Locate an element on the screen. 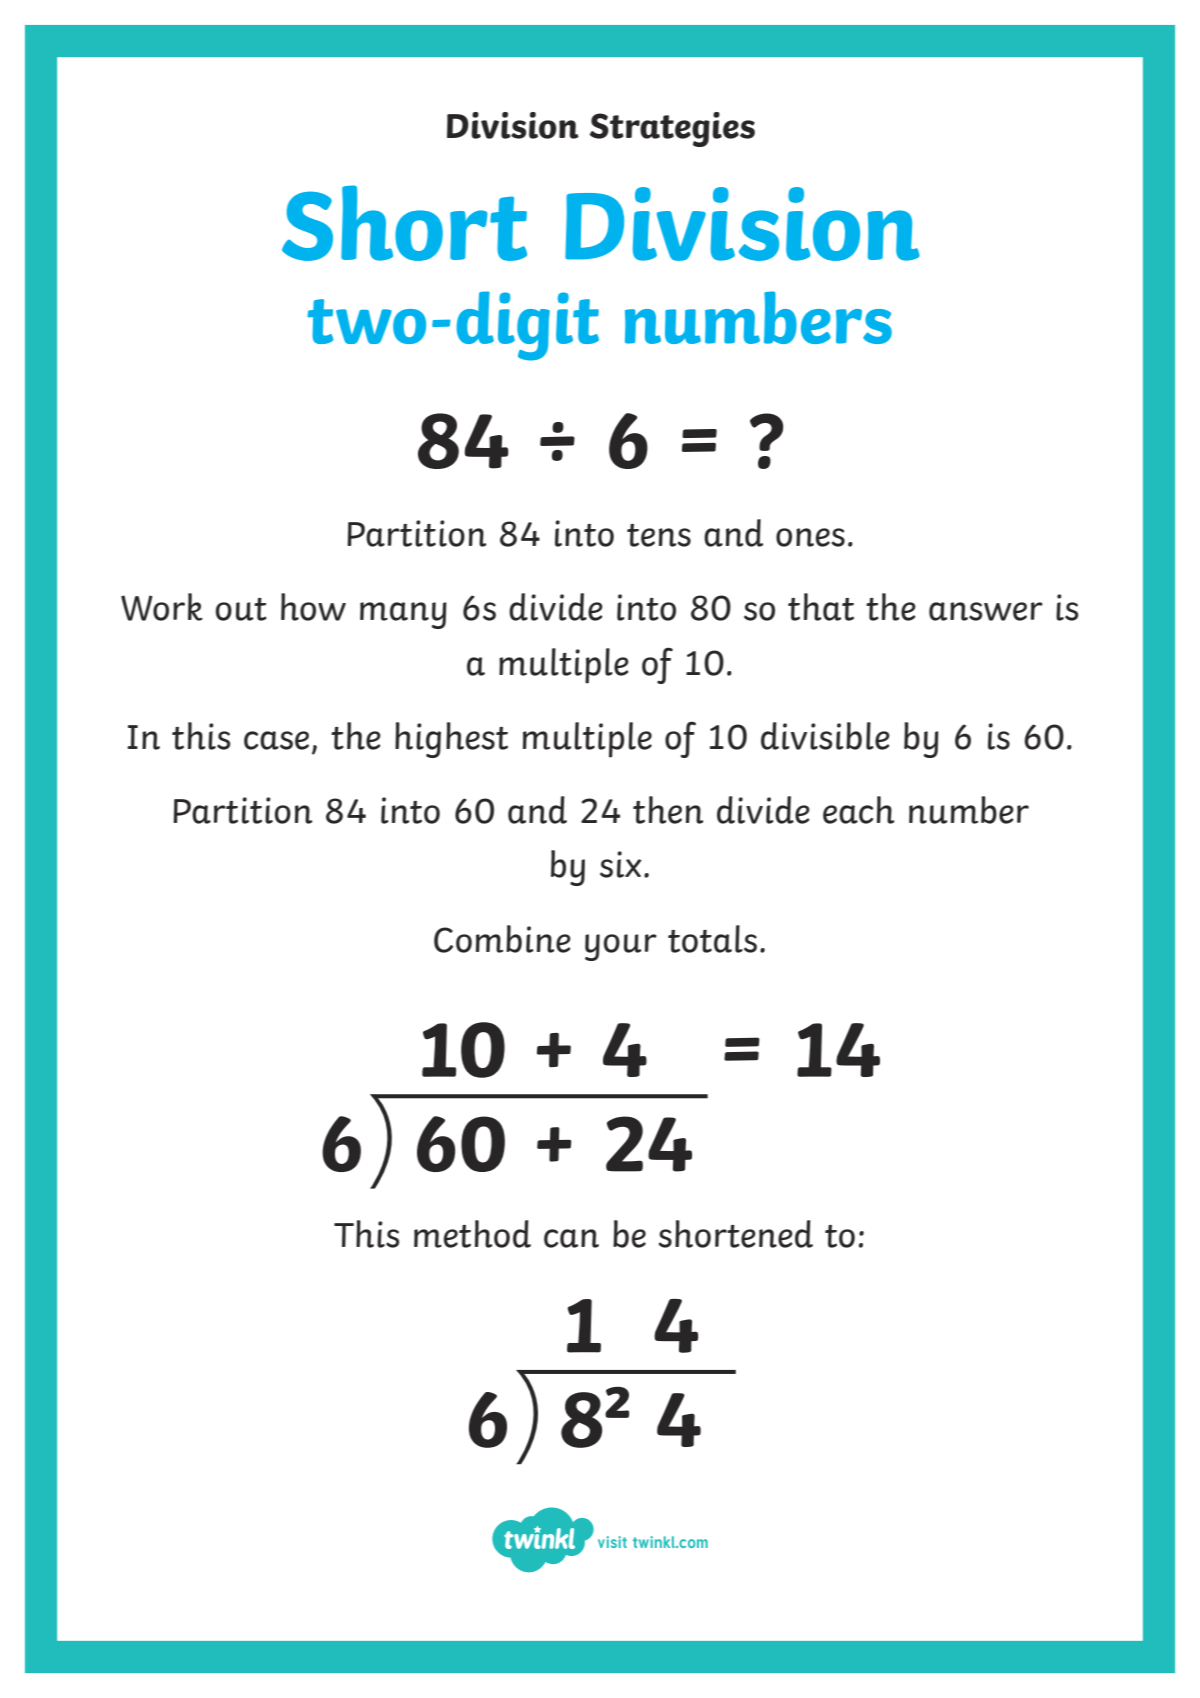  method is located at coordinates (472, 1234).
